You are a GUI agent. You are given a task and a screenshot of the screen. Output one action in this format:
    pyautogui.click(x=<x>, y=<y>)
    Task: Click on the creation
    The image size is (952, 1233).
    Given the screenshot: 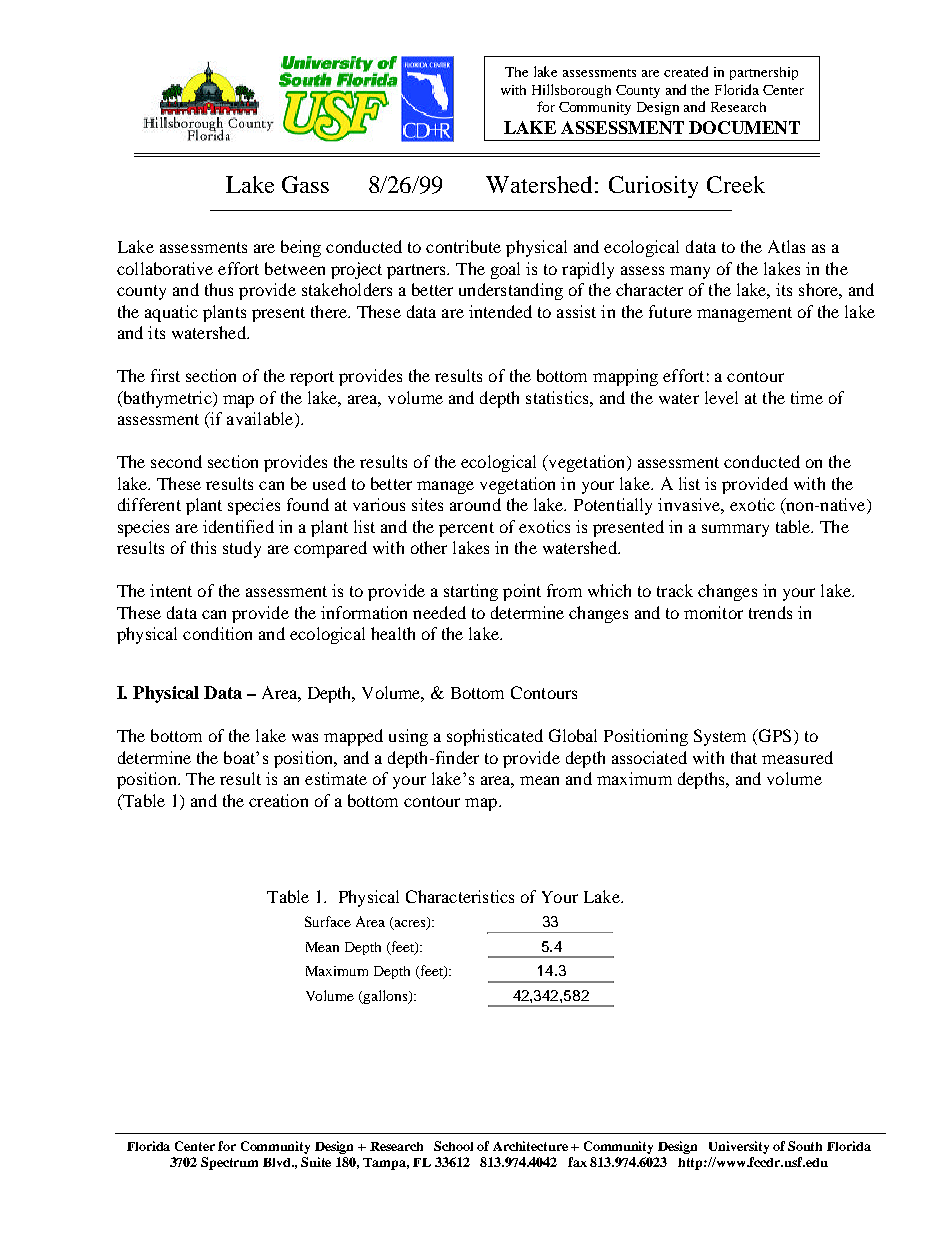 What is the action you would take?
    pyautogui.click(x=278, y=800)
